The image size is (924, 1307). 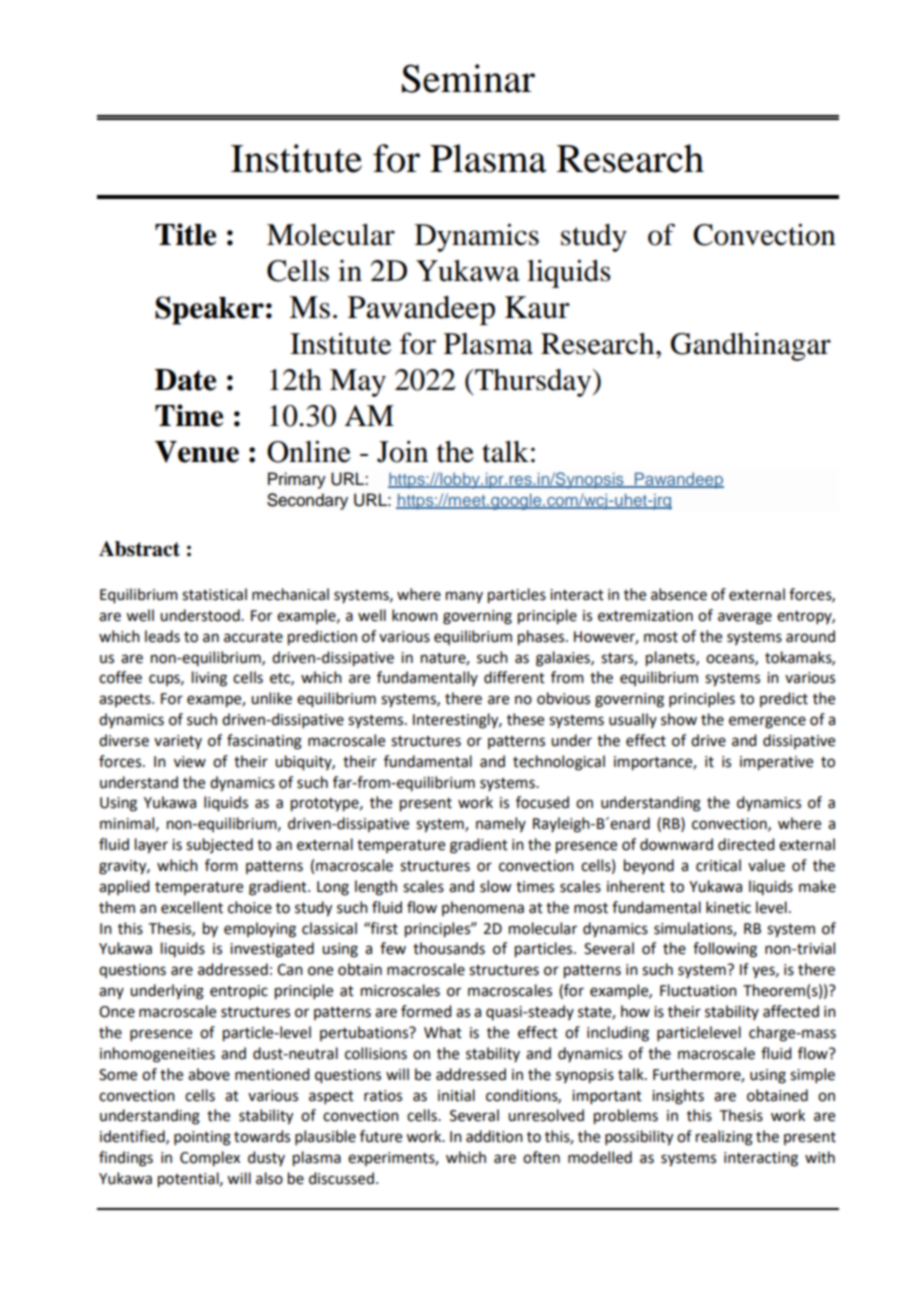 What do you see at coordinates (162, 636) in the document?
I see `leads` at bounding box center [162, 636].
